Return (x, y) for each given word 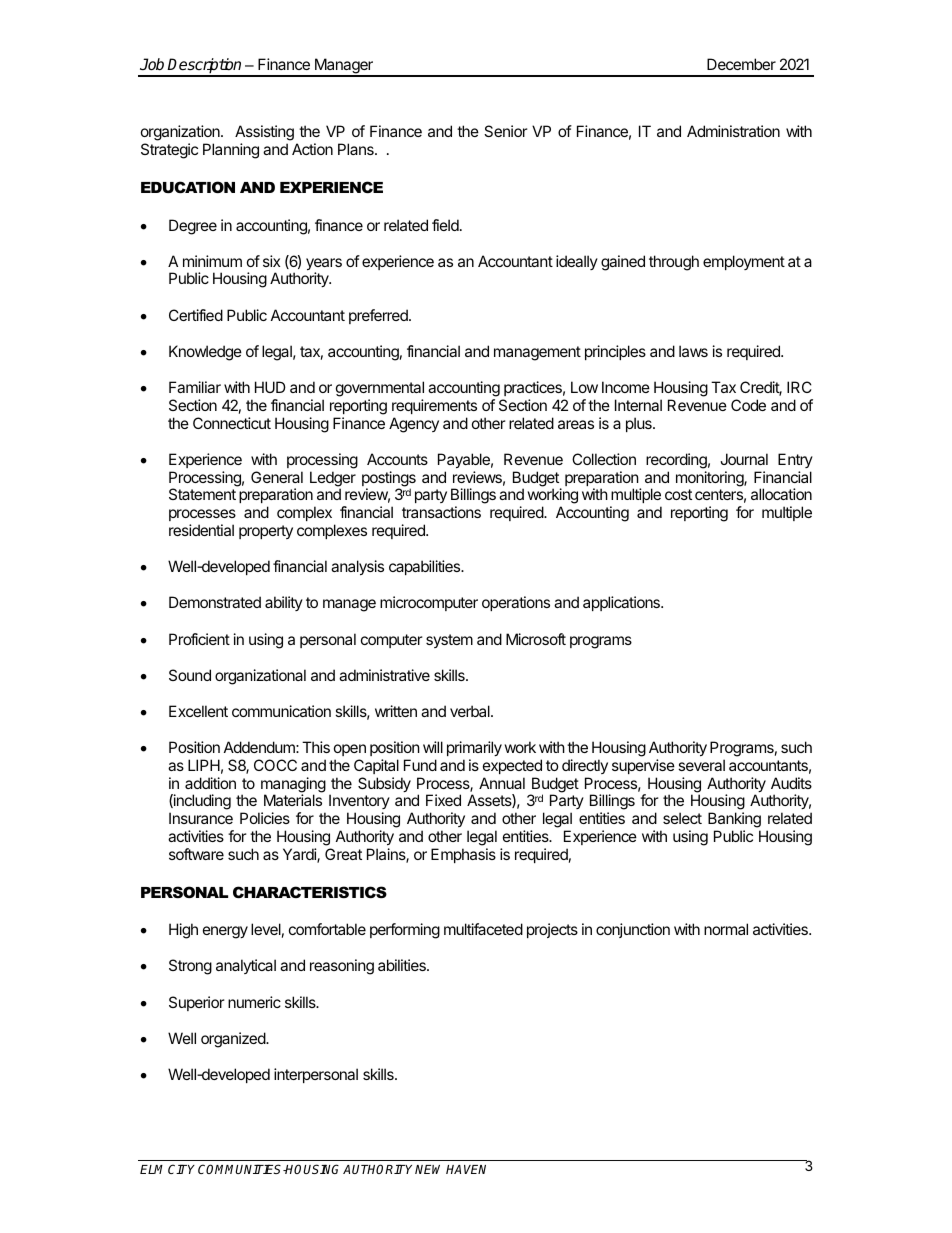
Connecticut (232, 423)
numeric (254, 1002)
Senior (506, 131)
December (741, 64)
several (701, 765)
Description (205, 67)
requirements (434, 406)
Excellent (198, 711)
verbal (471, 711)
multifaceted (483, 929)
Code (748, 405)
